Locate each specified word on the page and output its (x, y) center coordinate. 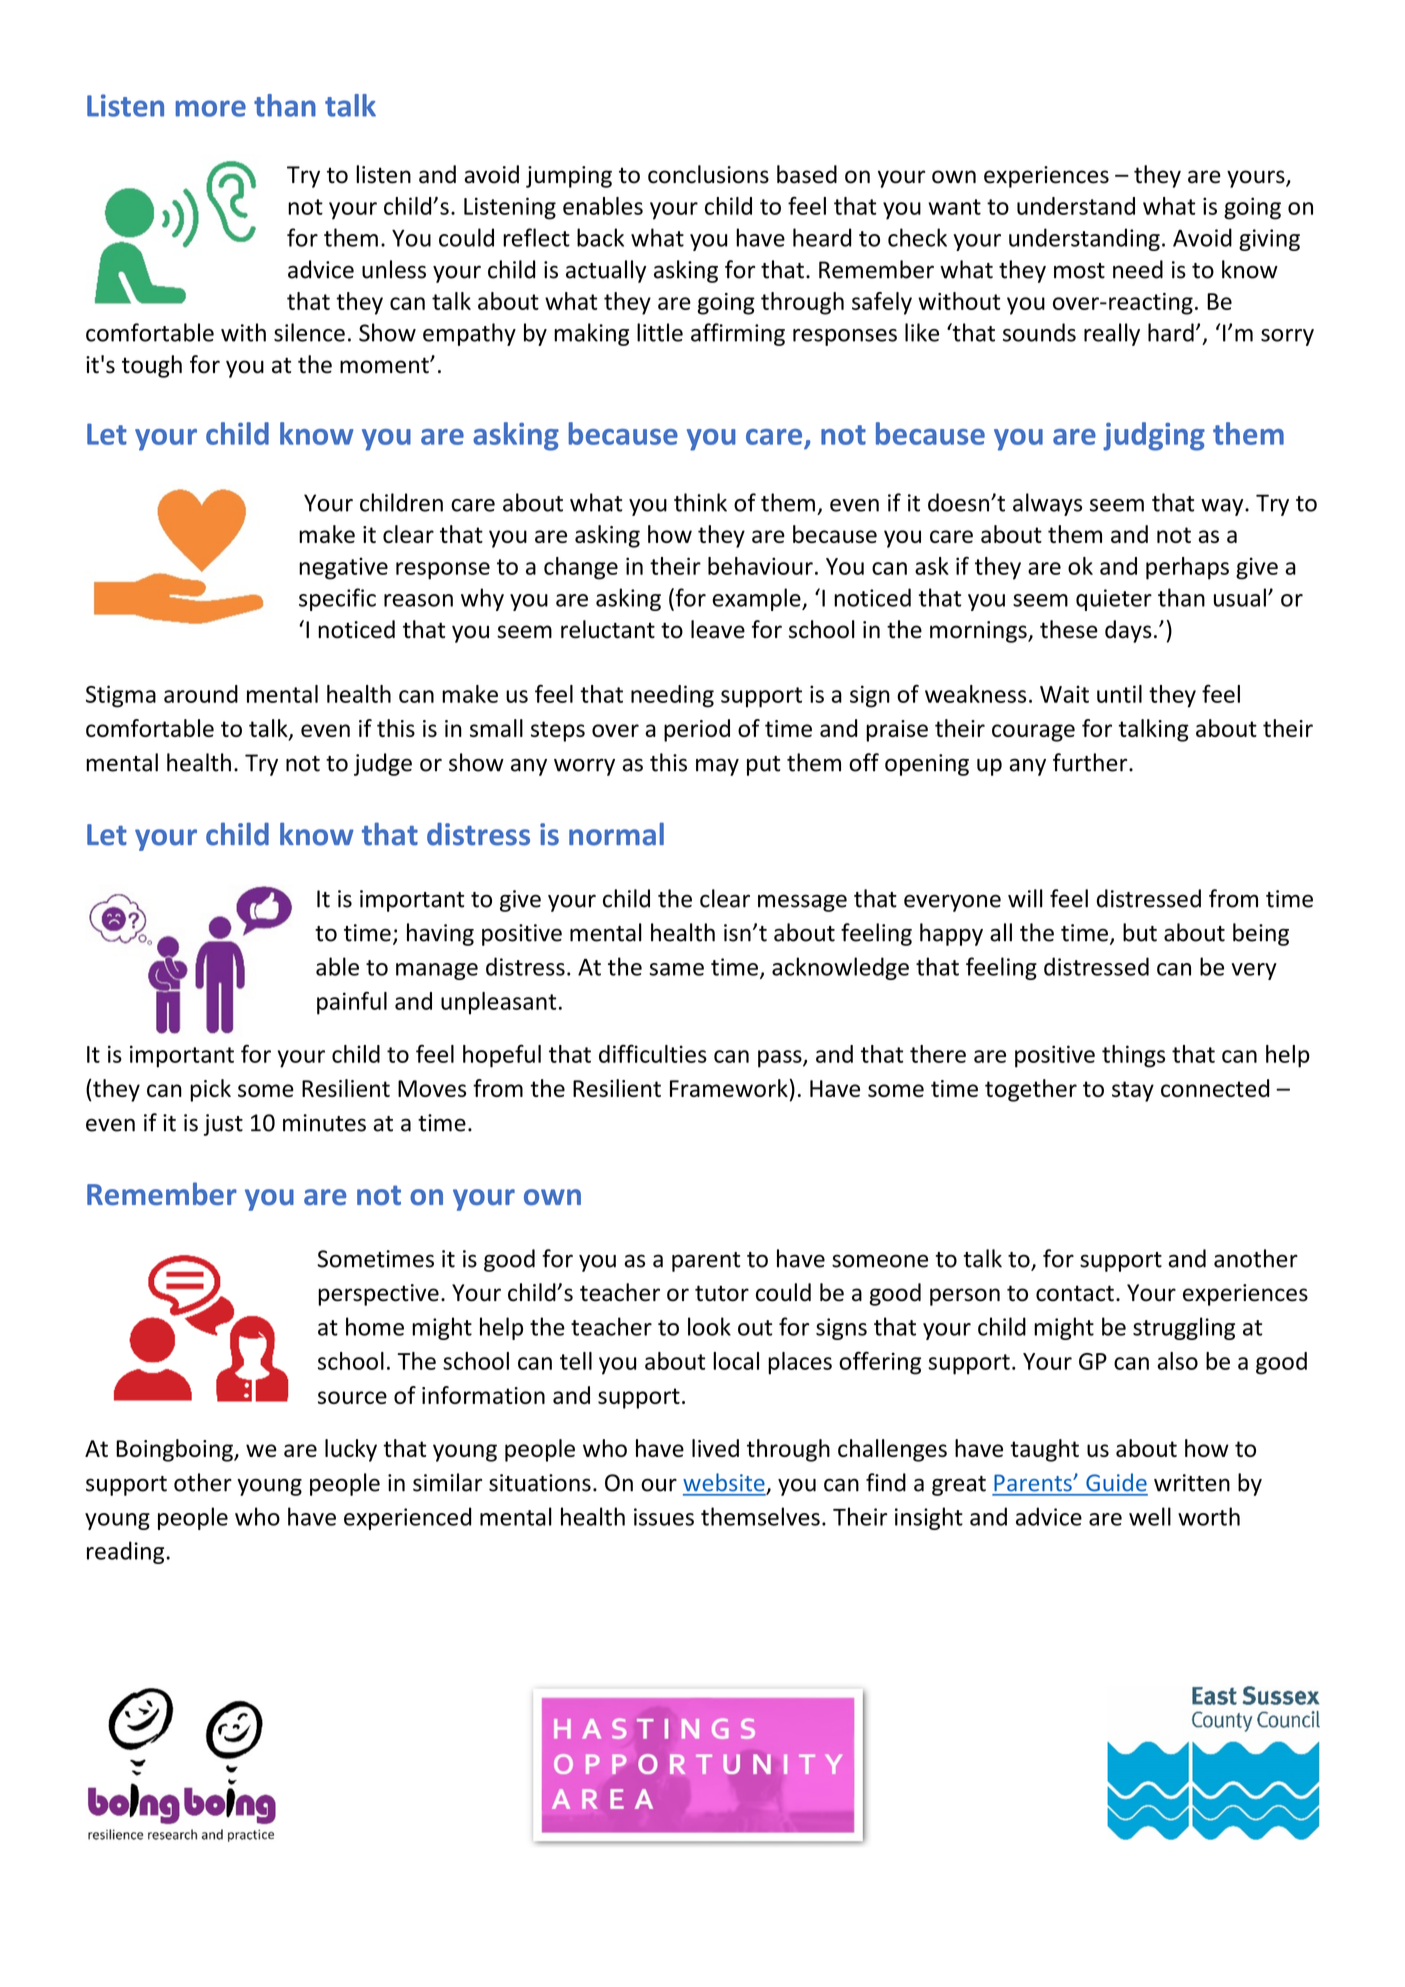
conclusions (708, 174)
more (211, 108)
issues (664, 1517)
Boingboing (175, 1450)
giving (1269, 240)
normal (616, 834)
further (1091, 762)
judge (383, 764)
